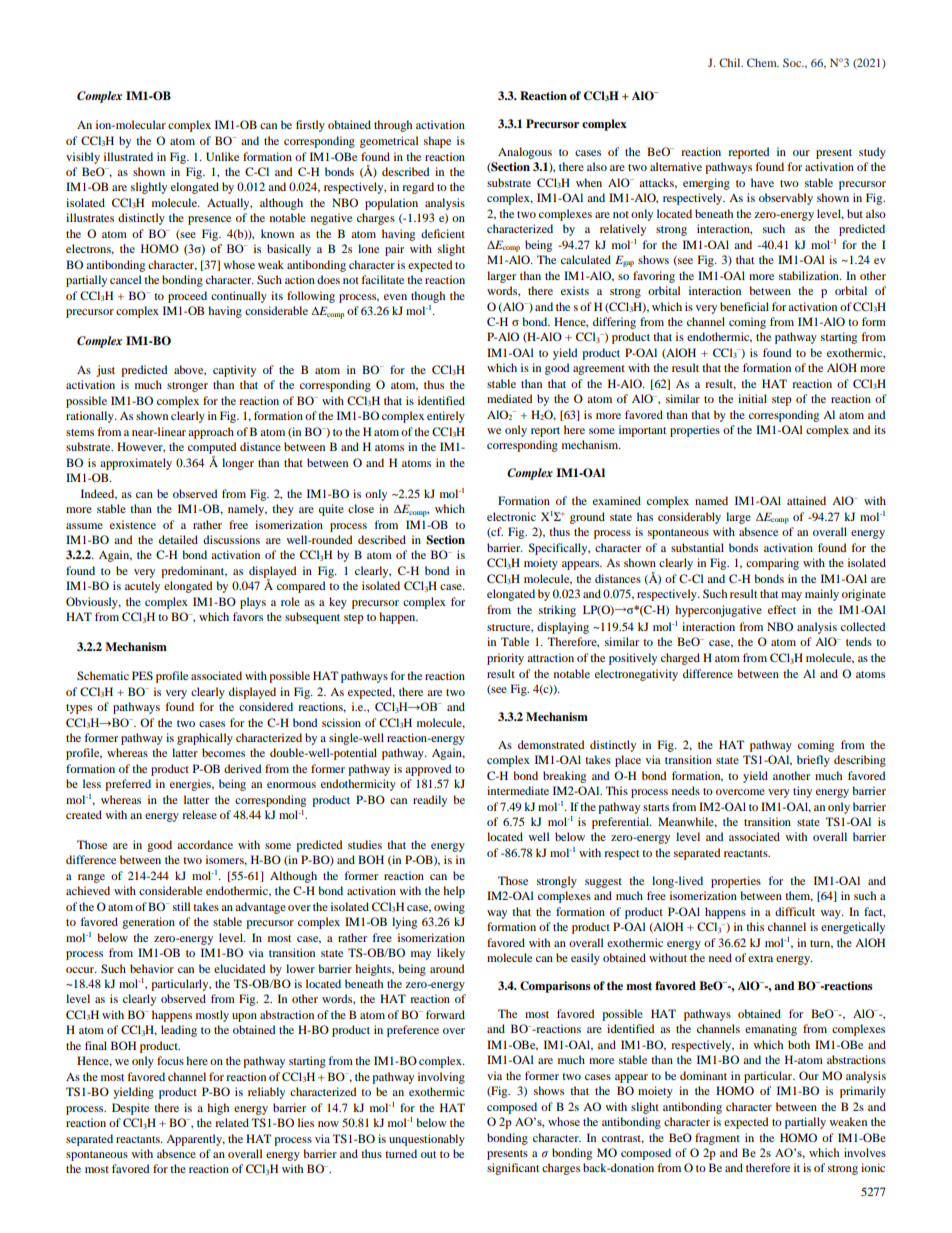  I want to click on shape, so click(437, 142).
